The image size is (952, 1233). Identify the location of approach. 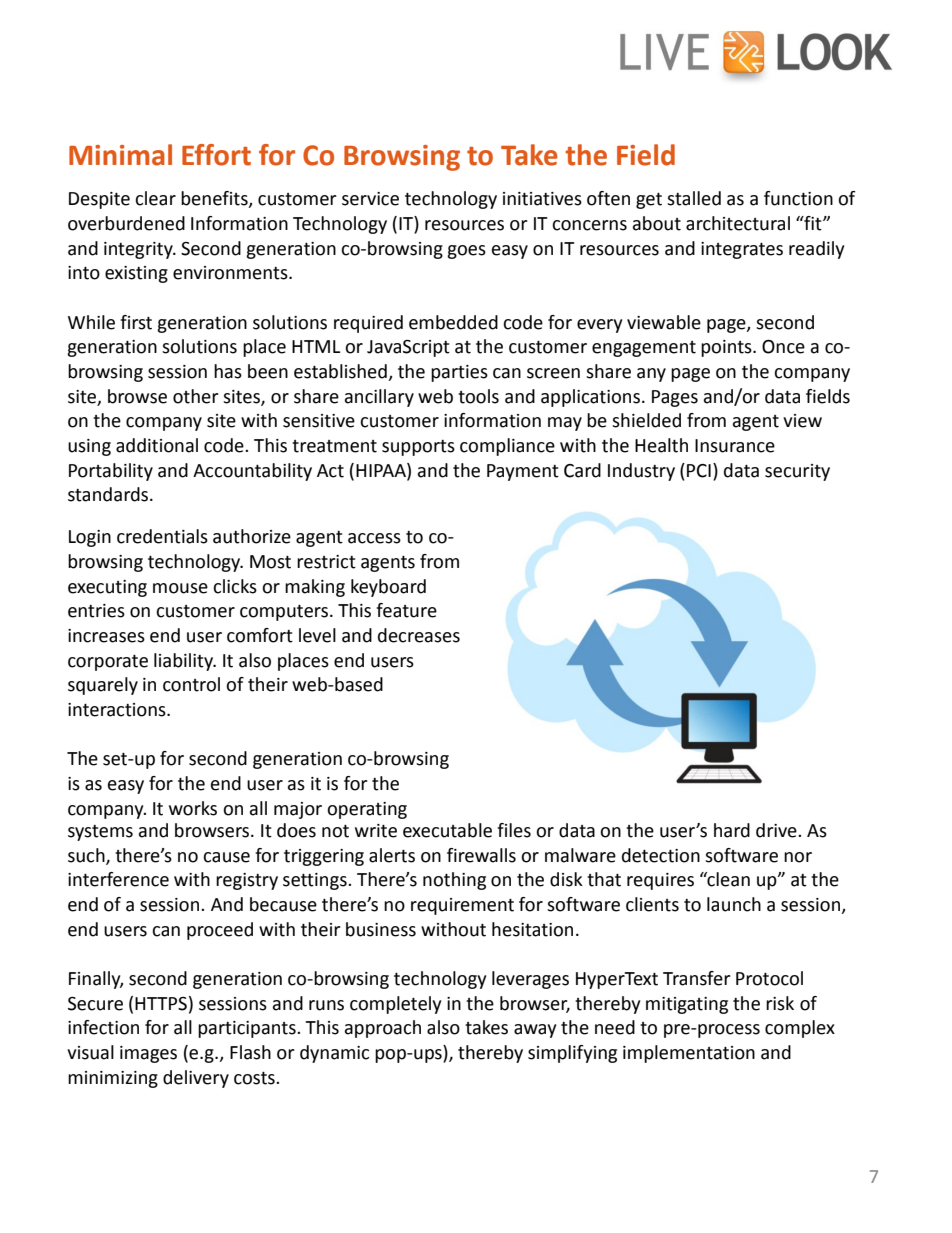
(383, 1029).
